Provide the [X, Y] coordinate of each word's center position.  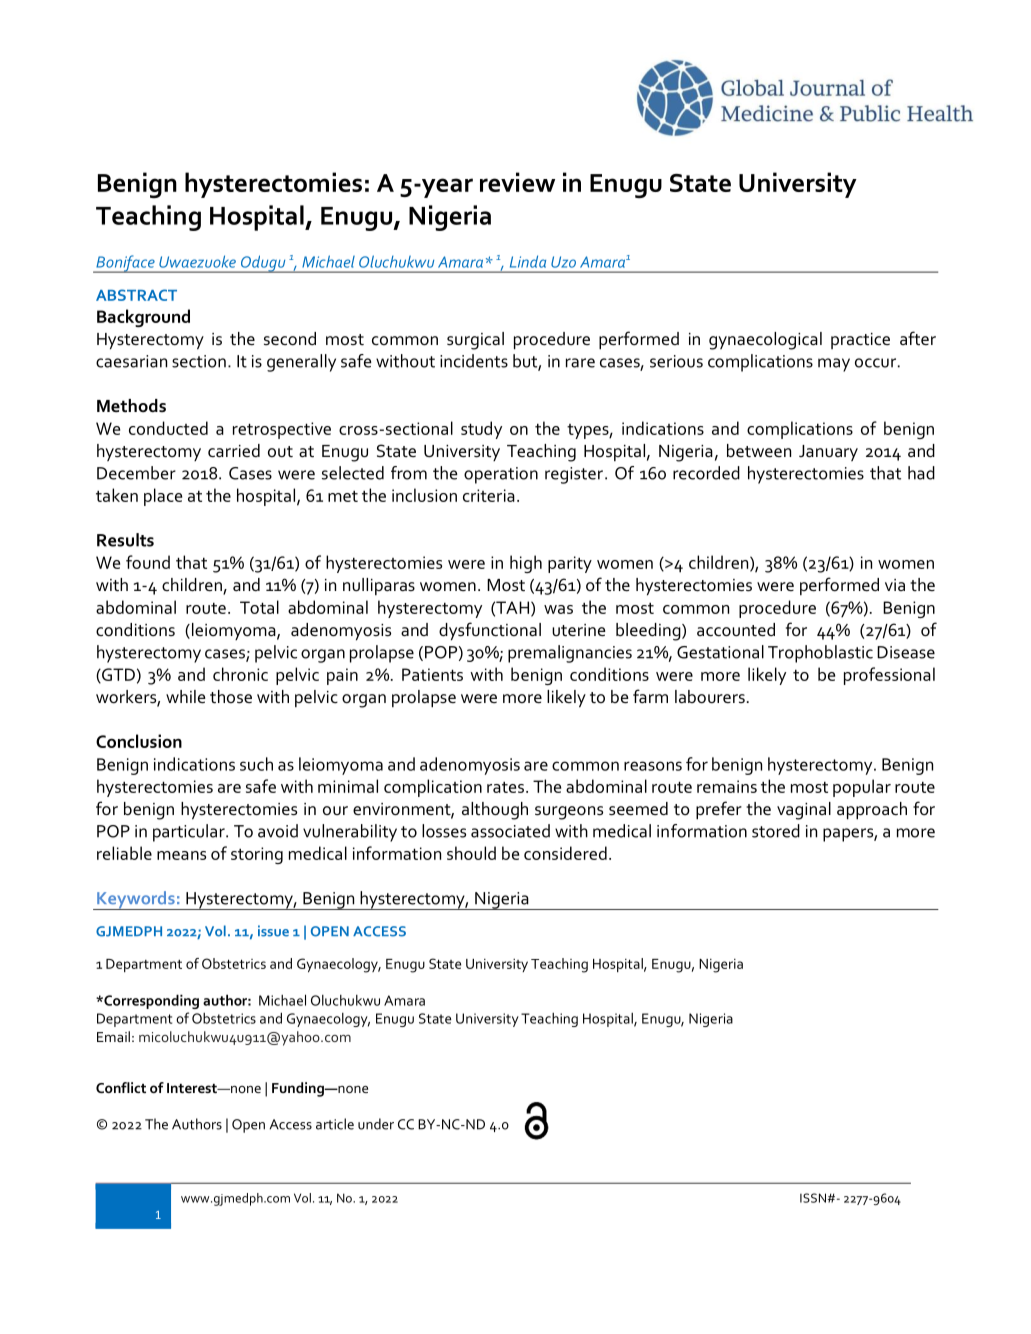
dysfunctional [490, 631]
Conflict [121, 1087]
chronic [240, 674]
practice [860, 341]
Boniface [125, 264]
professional [889, 676]
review [517, 182]
